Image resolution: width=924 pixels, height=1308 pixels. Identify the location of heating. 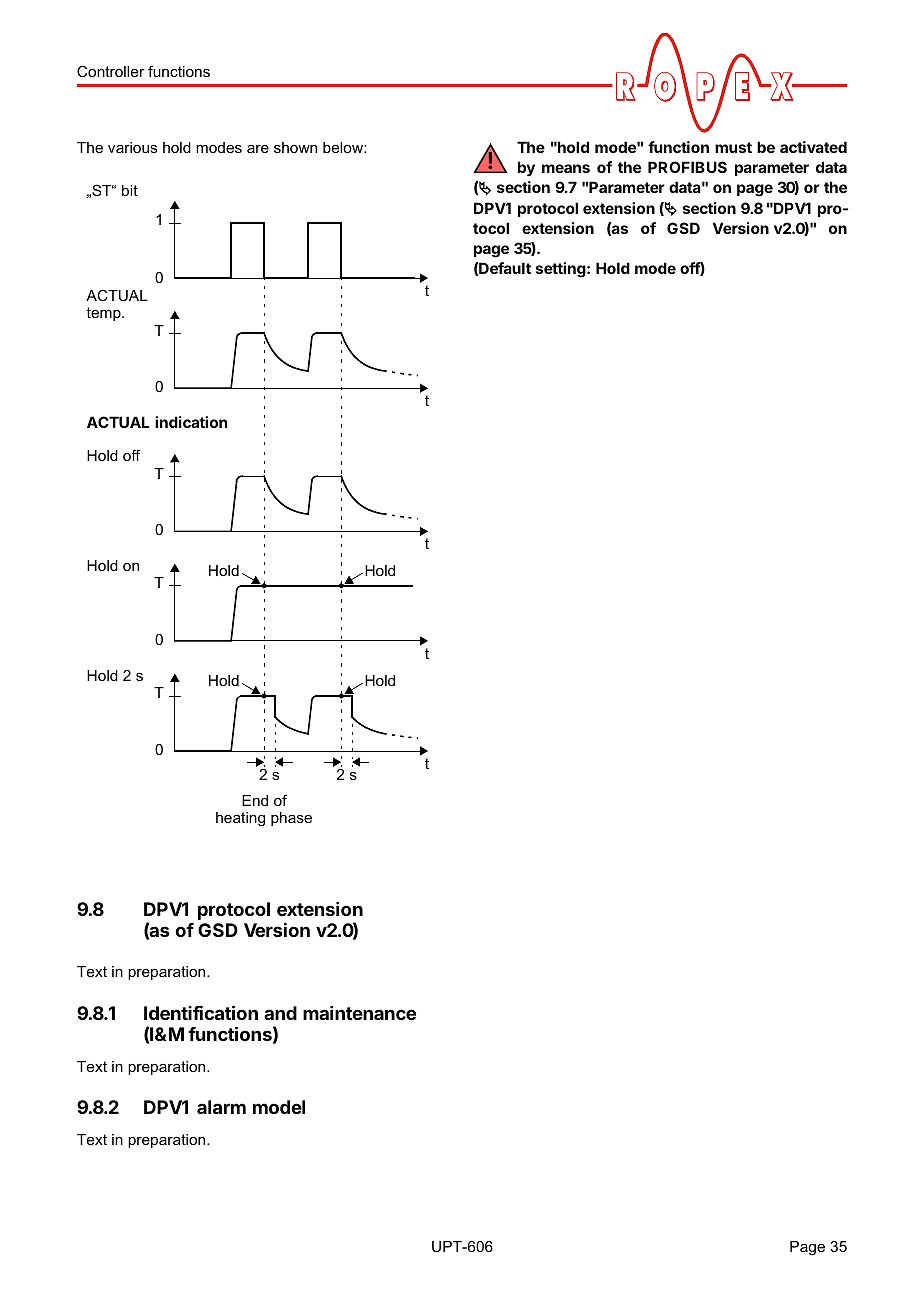
(240, 819).
